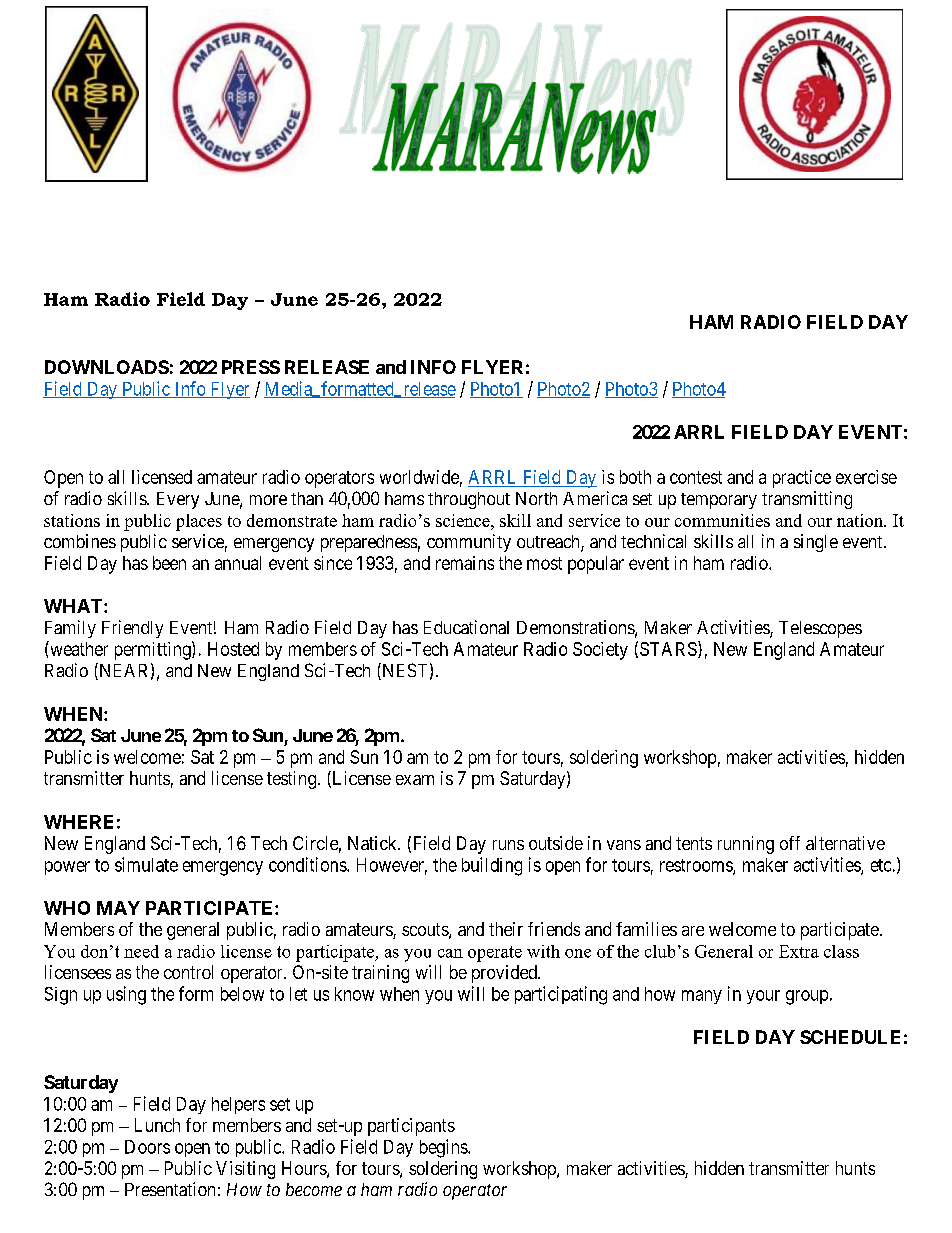 The image size is (952, 1233). Describe the element at coordinates (107, 367) in the screenshot. I see `DOWNLOADS` at that location.
